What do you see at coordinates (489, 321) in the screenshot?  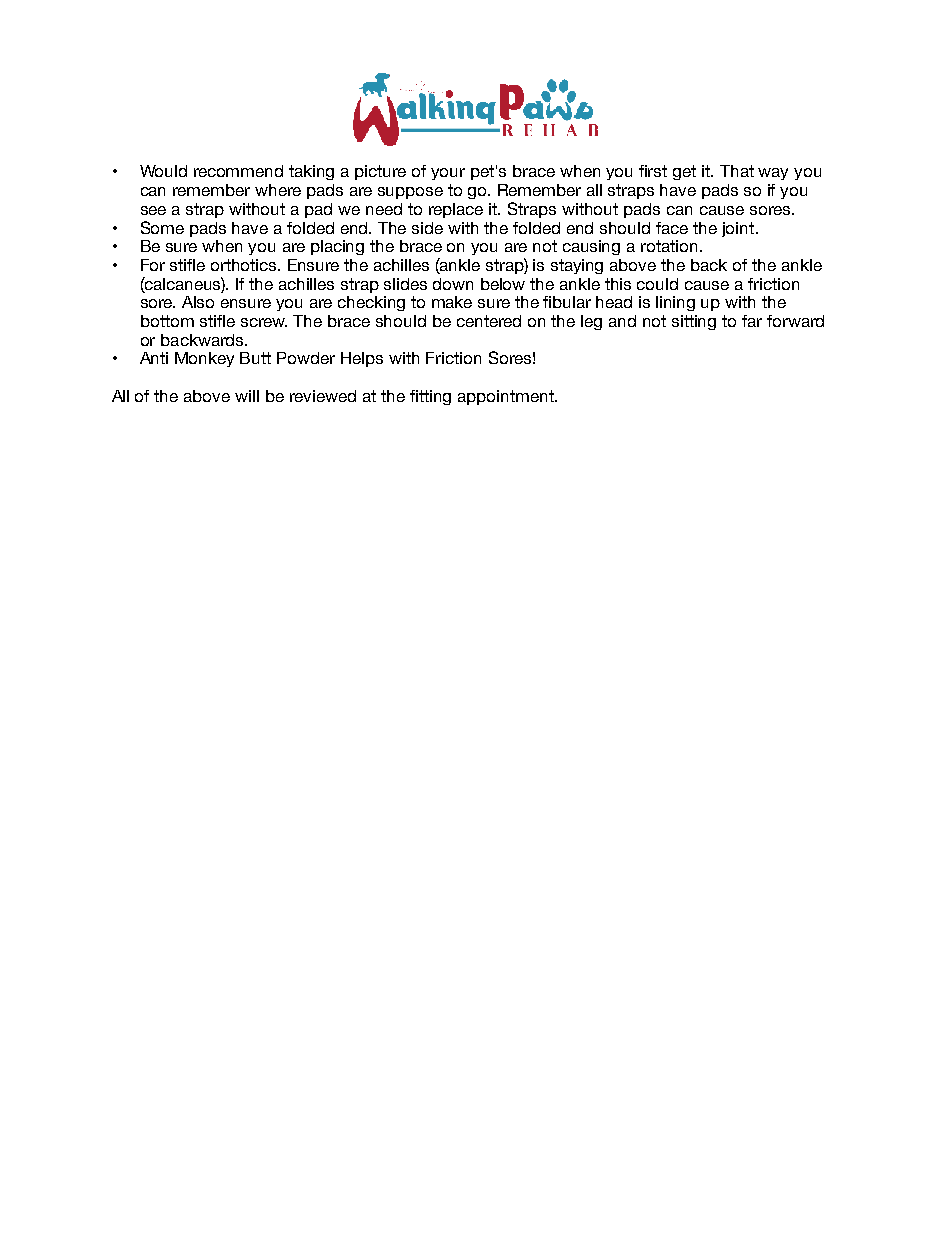 I see `centered` at bounding box center [489, 321].
